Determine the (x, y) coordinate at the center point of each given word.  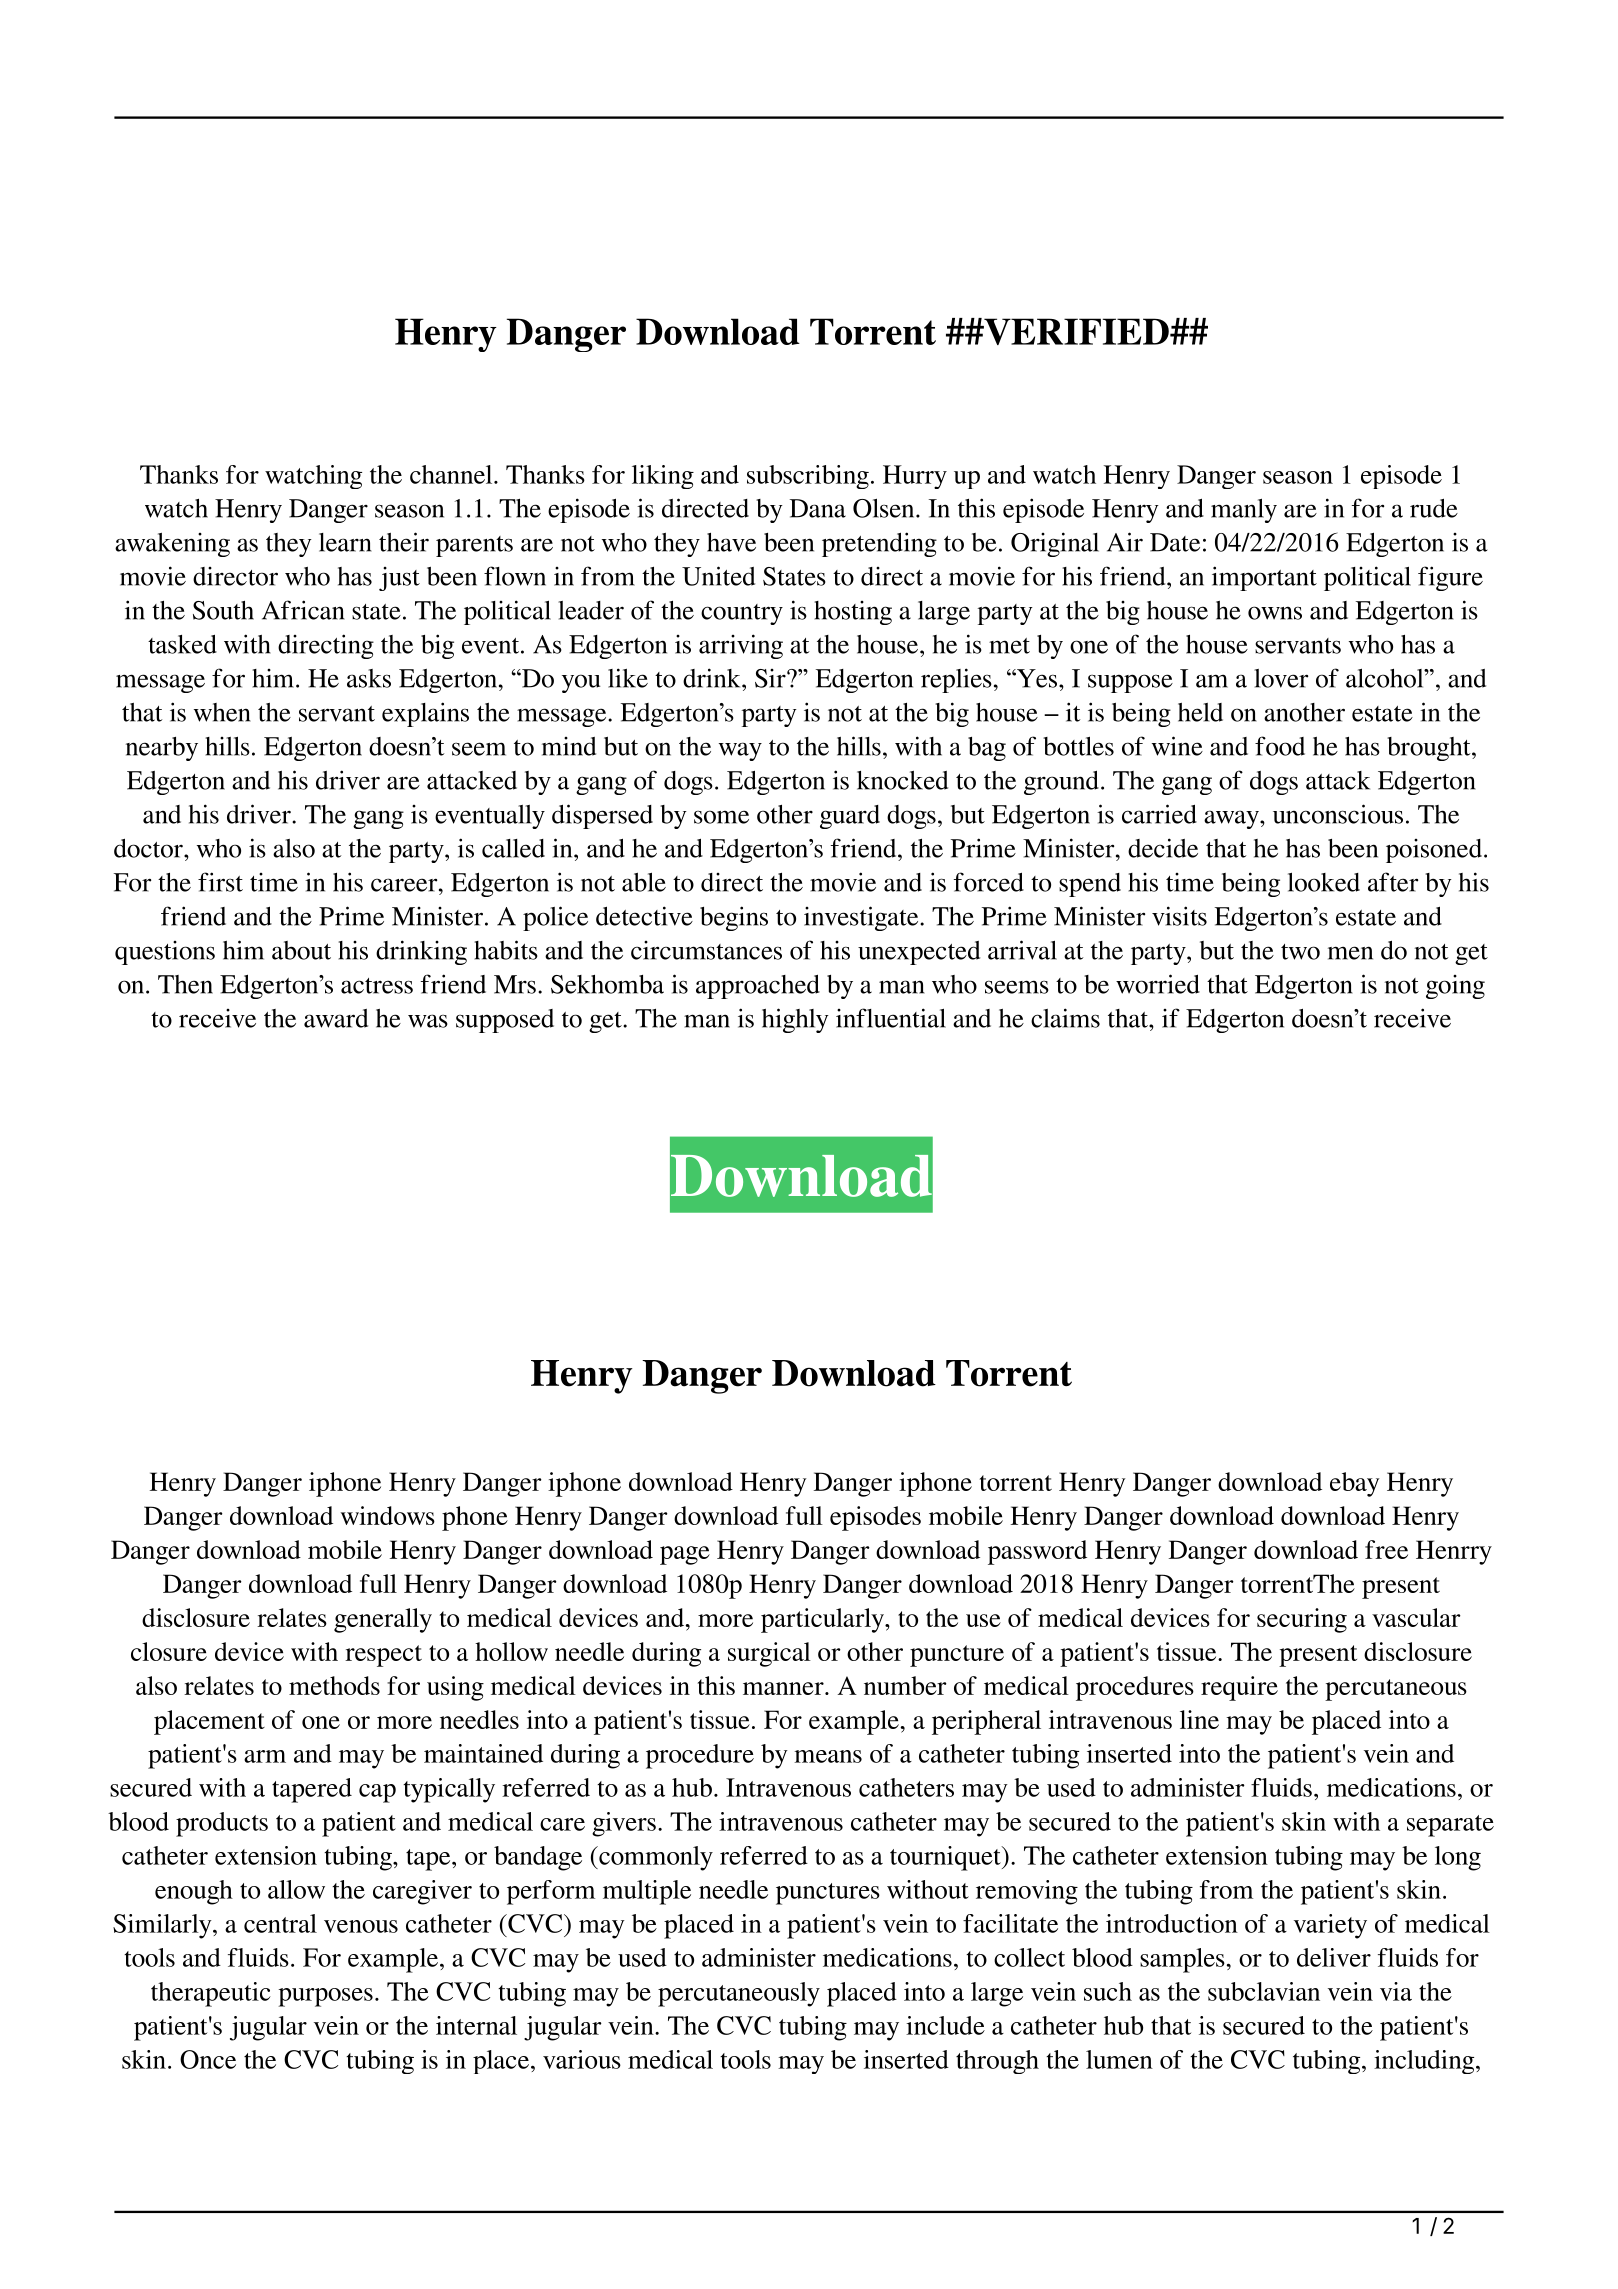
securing (1302, 1620)
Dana (818, 508)
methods (334, 1685)
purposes (325, 1997)
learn (345, 542)
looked (1324, 882)
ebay (1355, 1484)
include (945, 2025)
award (336, 1018)
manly (1244, 511)
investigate (862, 918)
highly (795, 1020)
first (220, 882)
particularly (823, 1620)
